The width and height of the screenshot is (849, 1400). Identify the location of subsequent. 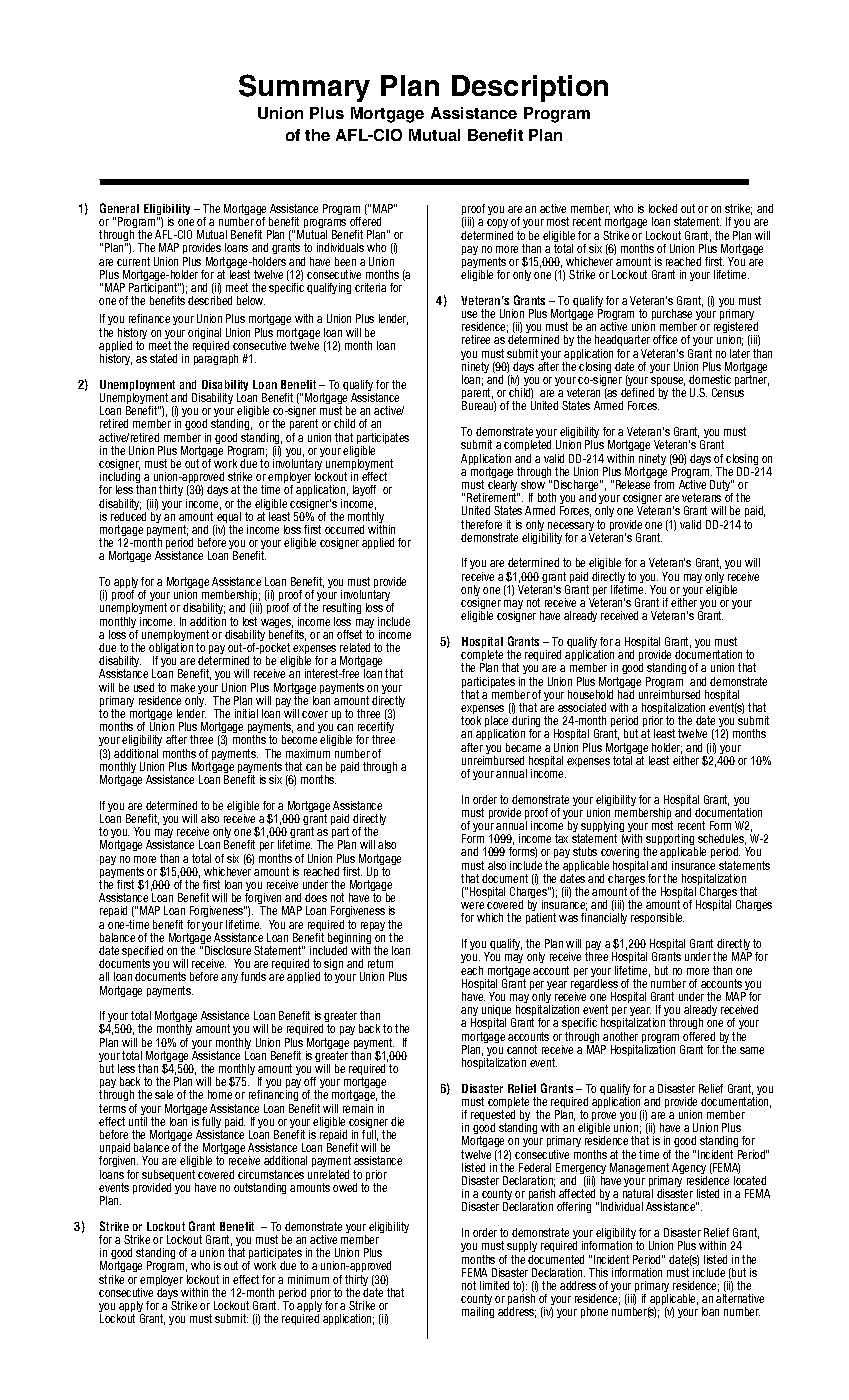
(169, 1177).
